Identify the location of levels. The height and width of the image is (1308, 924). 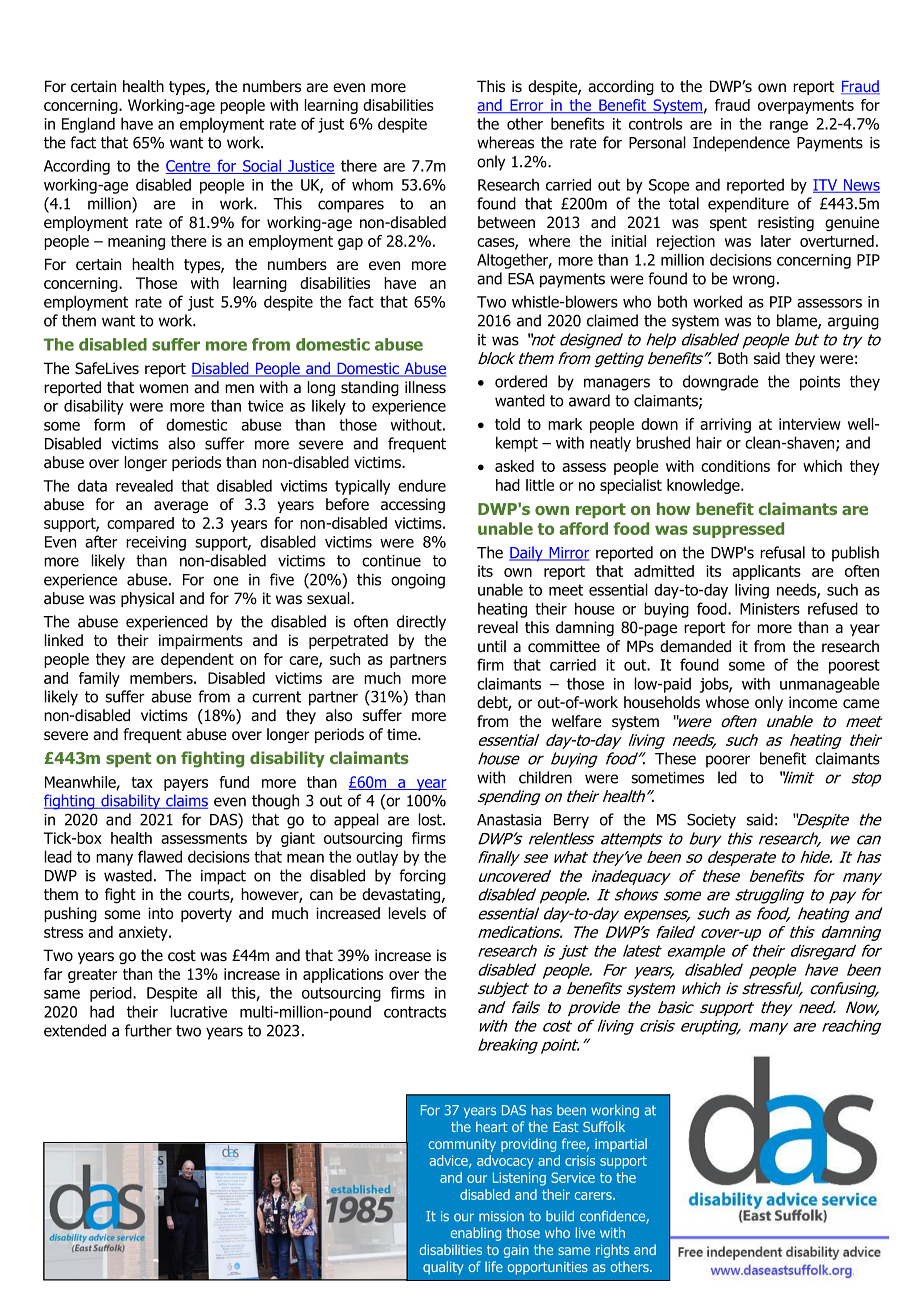
(407, 913).
